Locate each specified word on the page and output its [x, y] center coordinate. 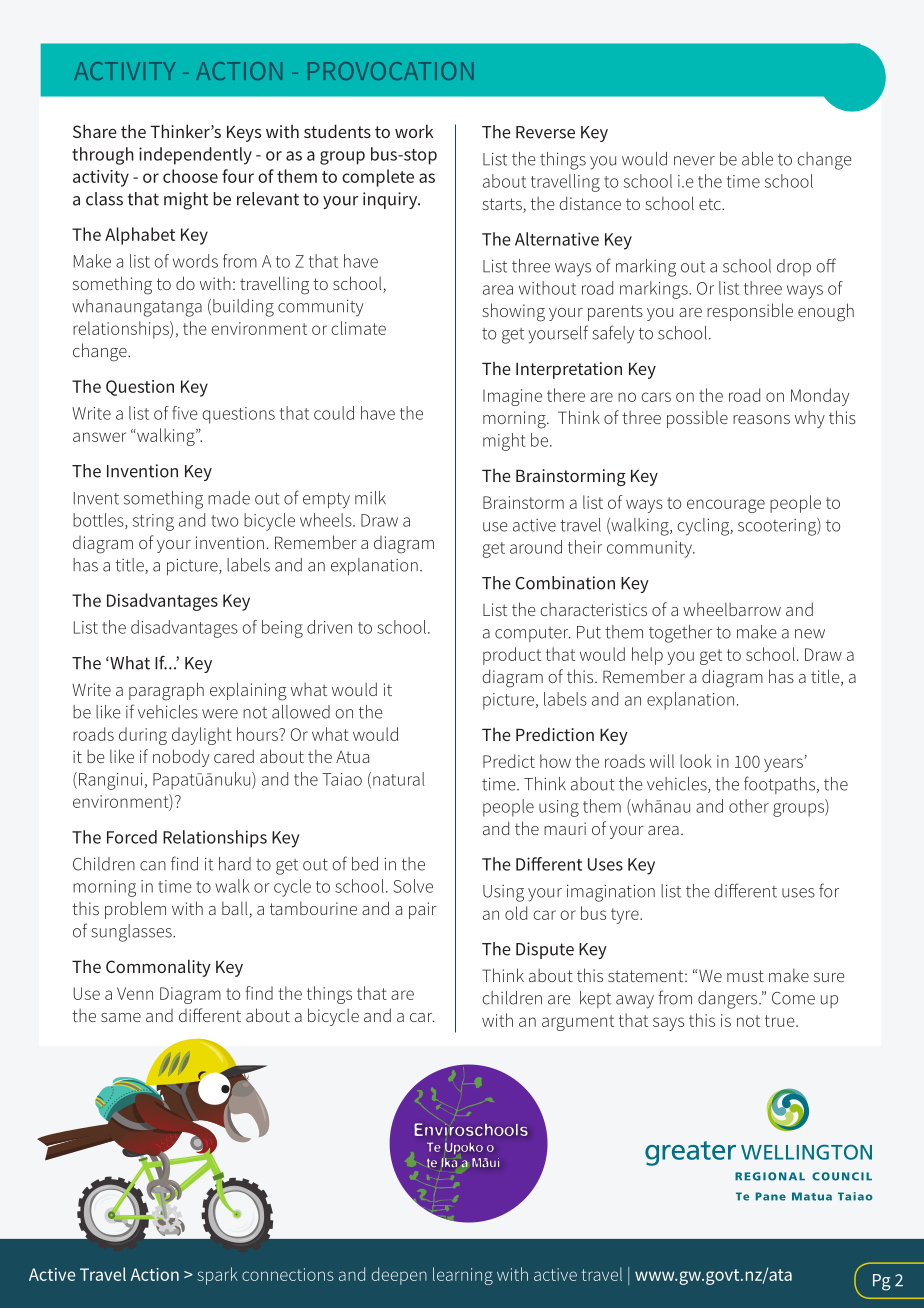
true [781, 1021]
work [414, 131]
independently [195, 156]
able [757, 159]
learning [463, 1276]
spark [217, 1276]
